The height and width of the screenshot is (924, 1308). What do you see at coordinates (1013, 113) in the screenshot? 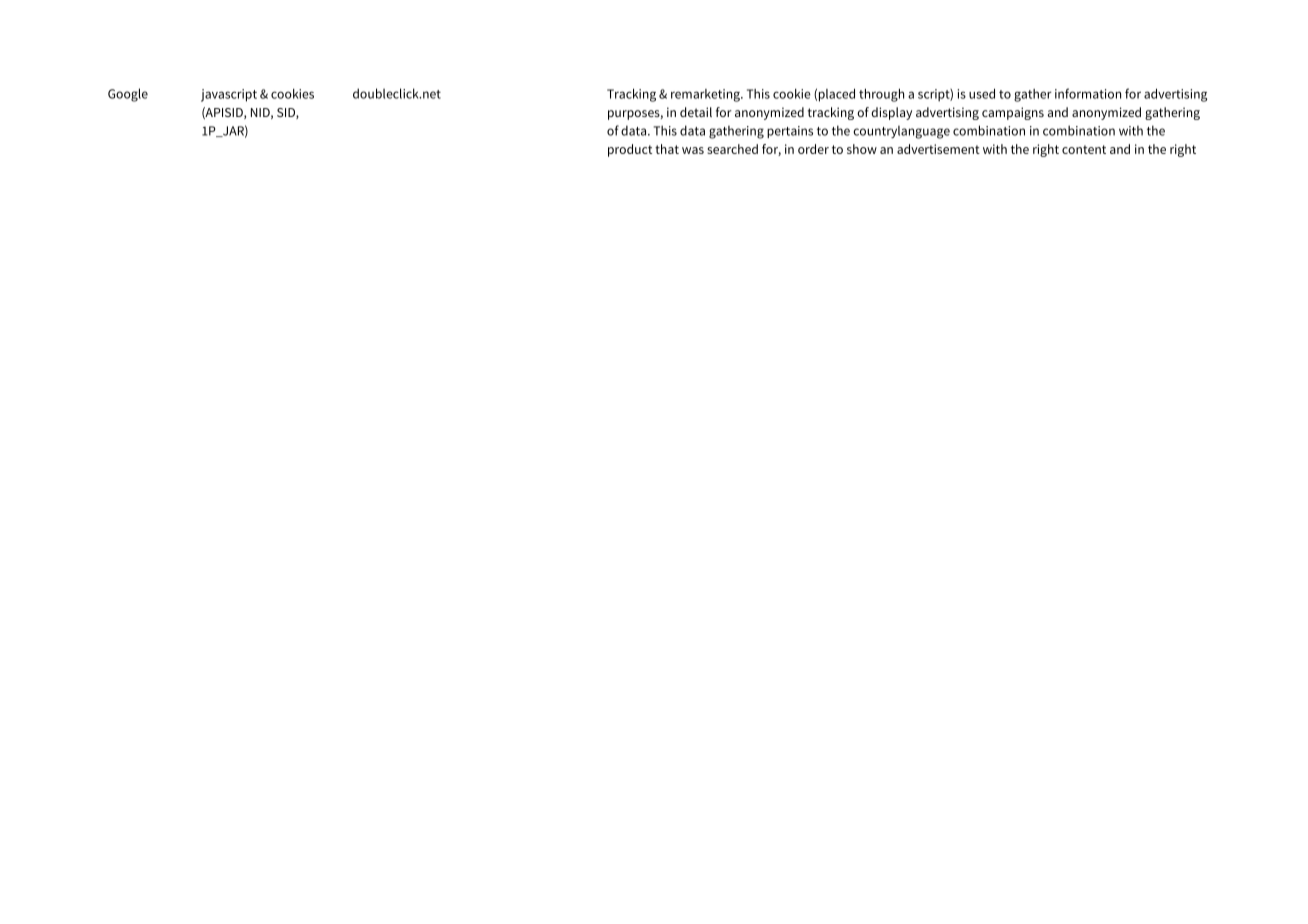
I see `campaigns` at bounding box center [1013, 113].
